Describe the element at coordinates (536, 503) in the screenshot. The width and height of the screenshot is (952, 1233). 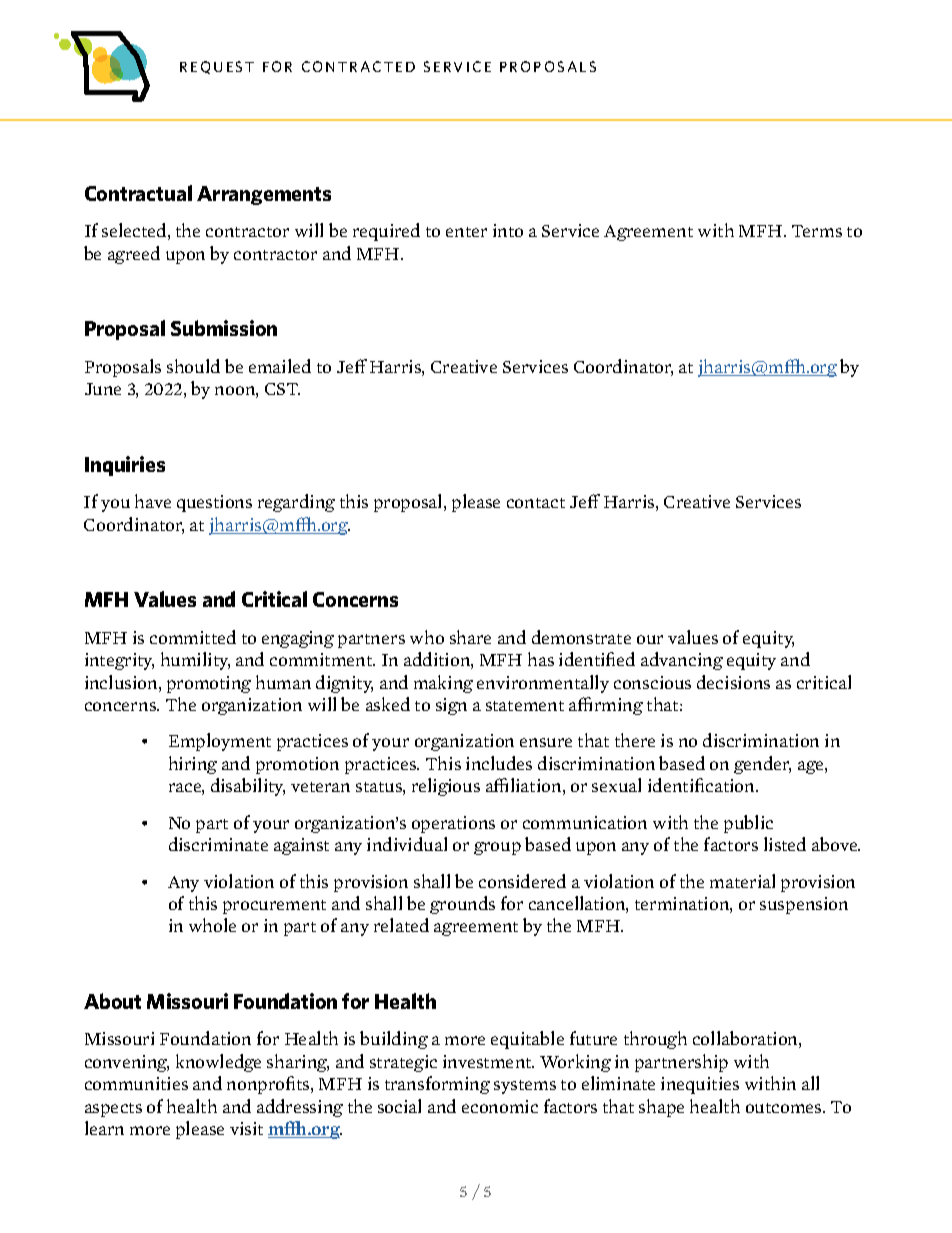
I see `contact` at that location.
